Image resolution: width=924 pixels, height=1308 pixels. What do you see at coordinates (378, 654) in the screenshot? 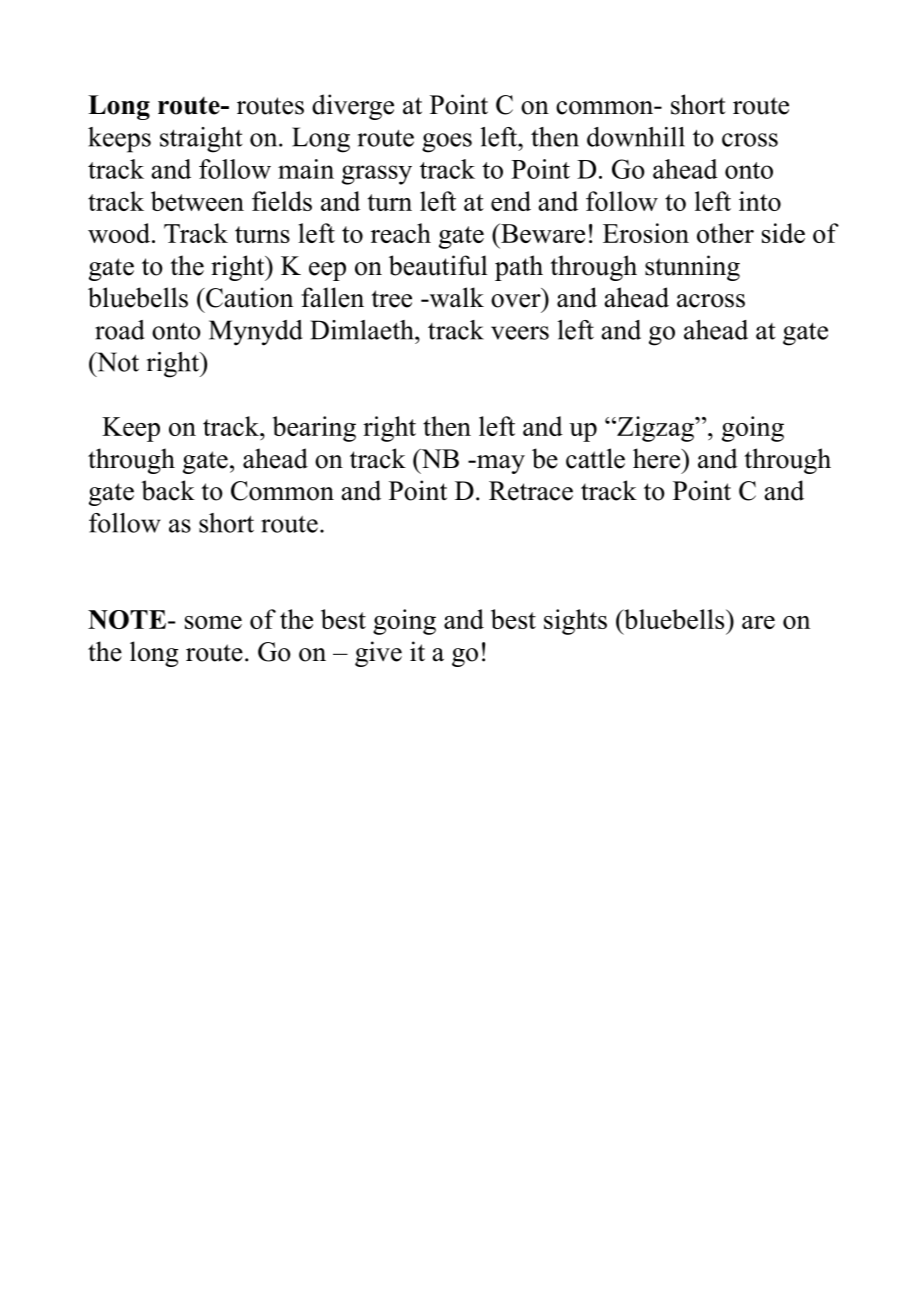
I see `give` at bounding box center [378, 654].
